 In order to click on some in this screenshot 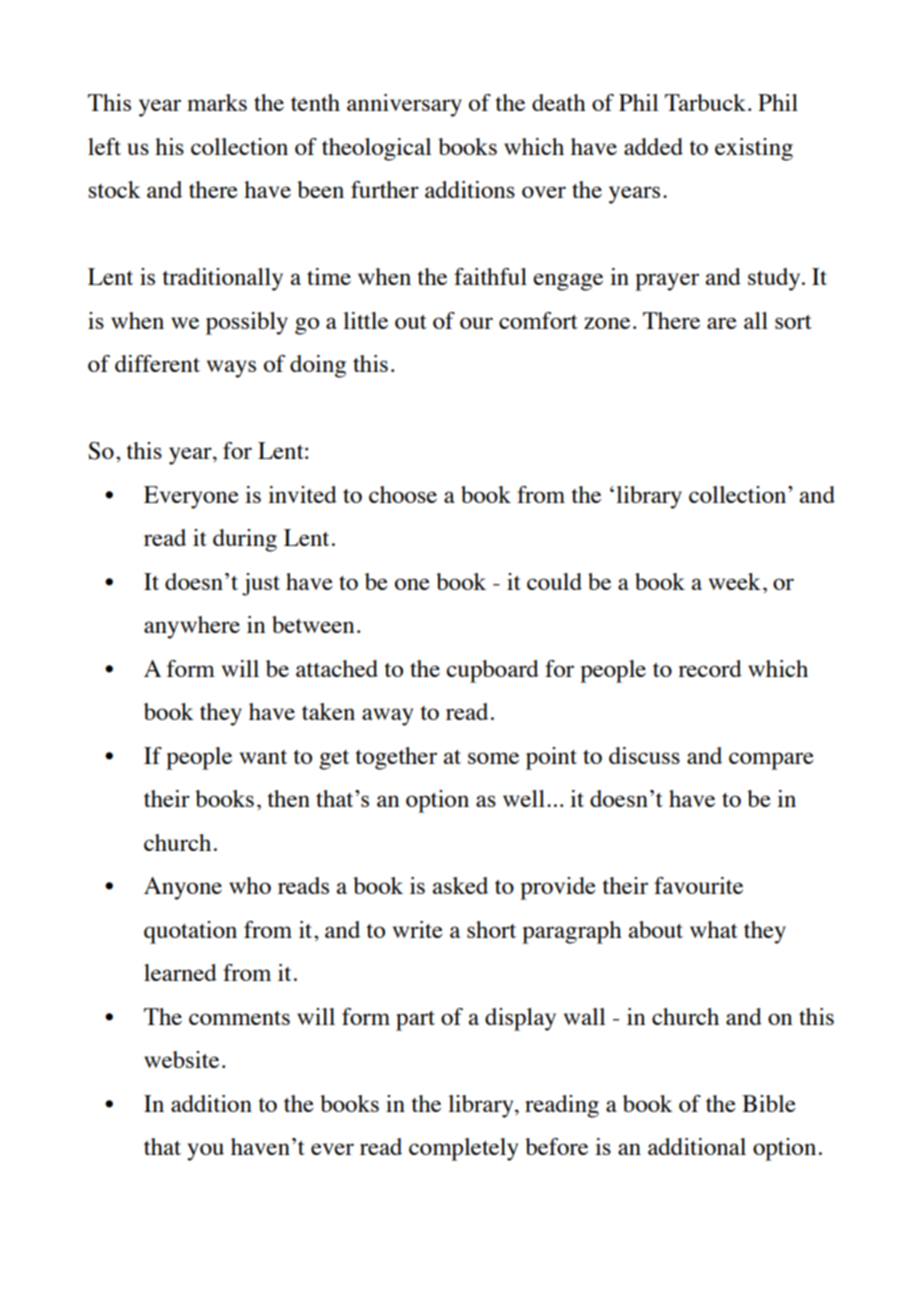, I will do `click(493, 758)`.
